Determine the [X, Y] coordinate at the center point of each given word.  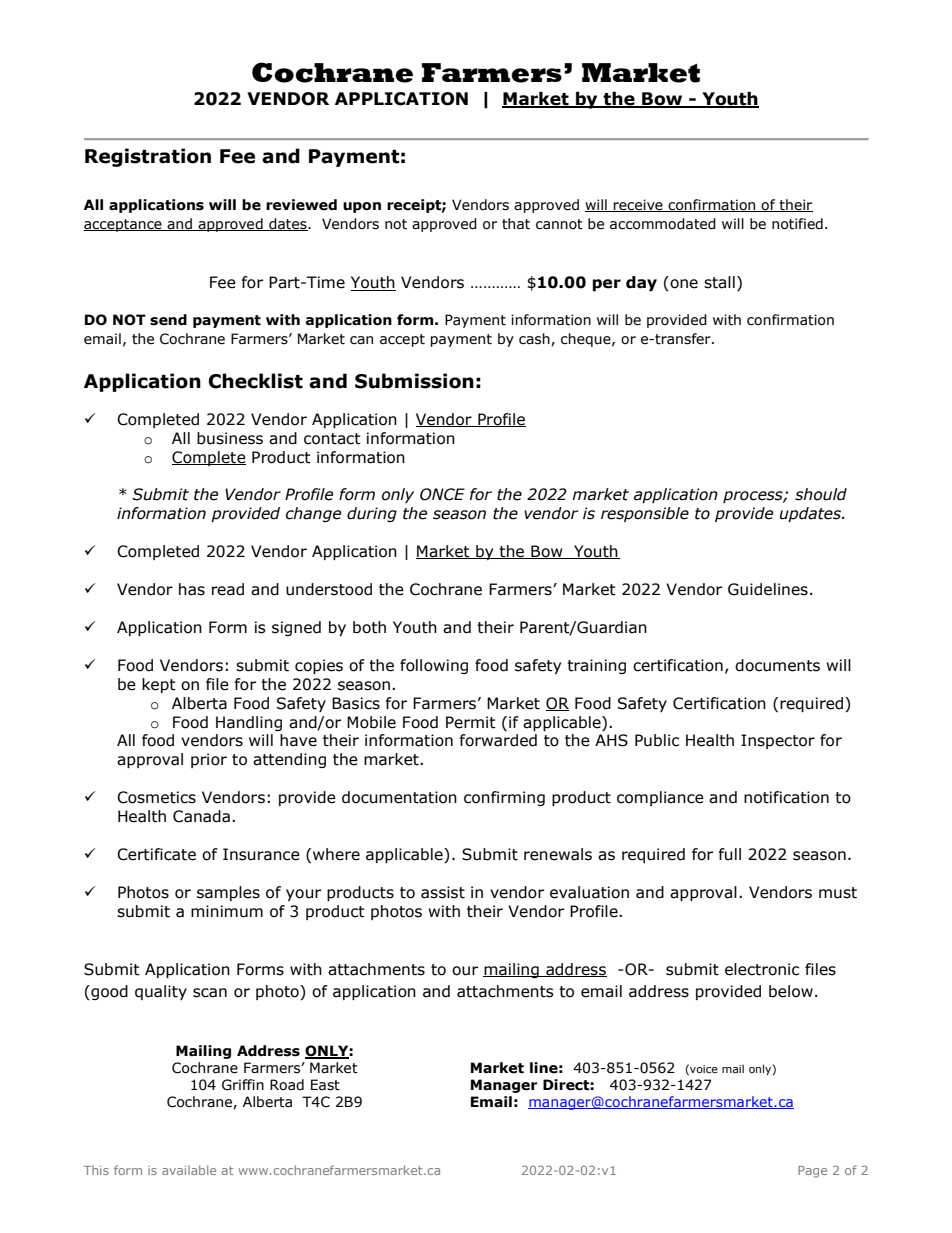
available [189, 1170]
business [230, 438]
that [516, 224]
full [730, 854]
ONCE [442, 494]
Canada [201, 816]
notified [797, 224]
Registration [148, 157]
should [821, 494]
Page [812, 1172]
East [325, 1085]
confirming [504, 798]
